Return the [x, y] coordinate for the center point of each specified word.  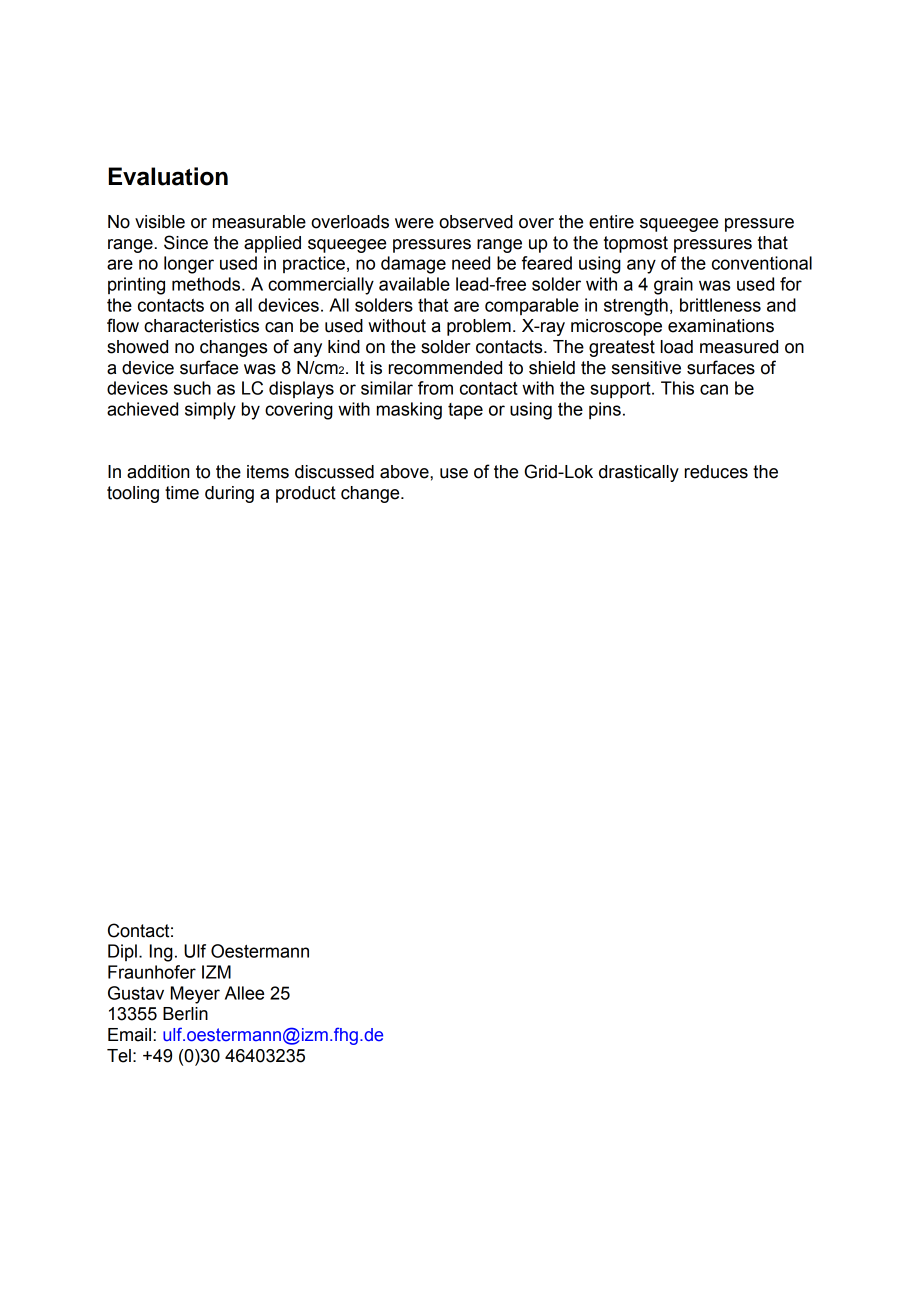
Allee [244, 993]
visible [160, 222]
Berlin [185, 1014]
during [229, 494]
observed [476, 222]
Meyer [195, 995]
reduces [716, 472]
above [405, 472]
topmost [636, 244]
